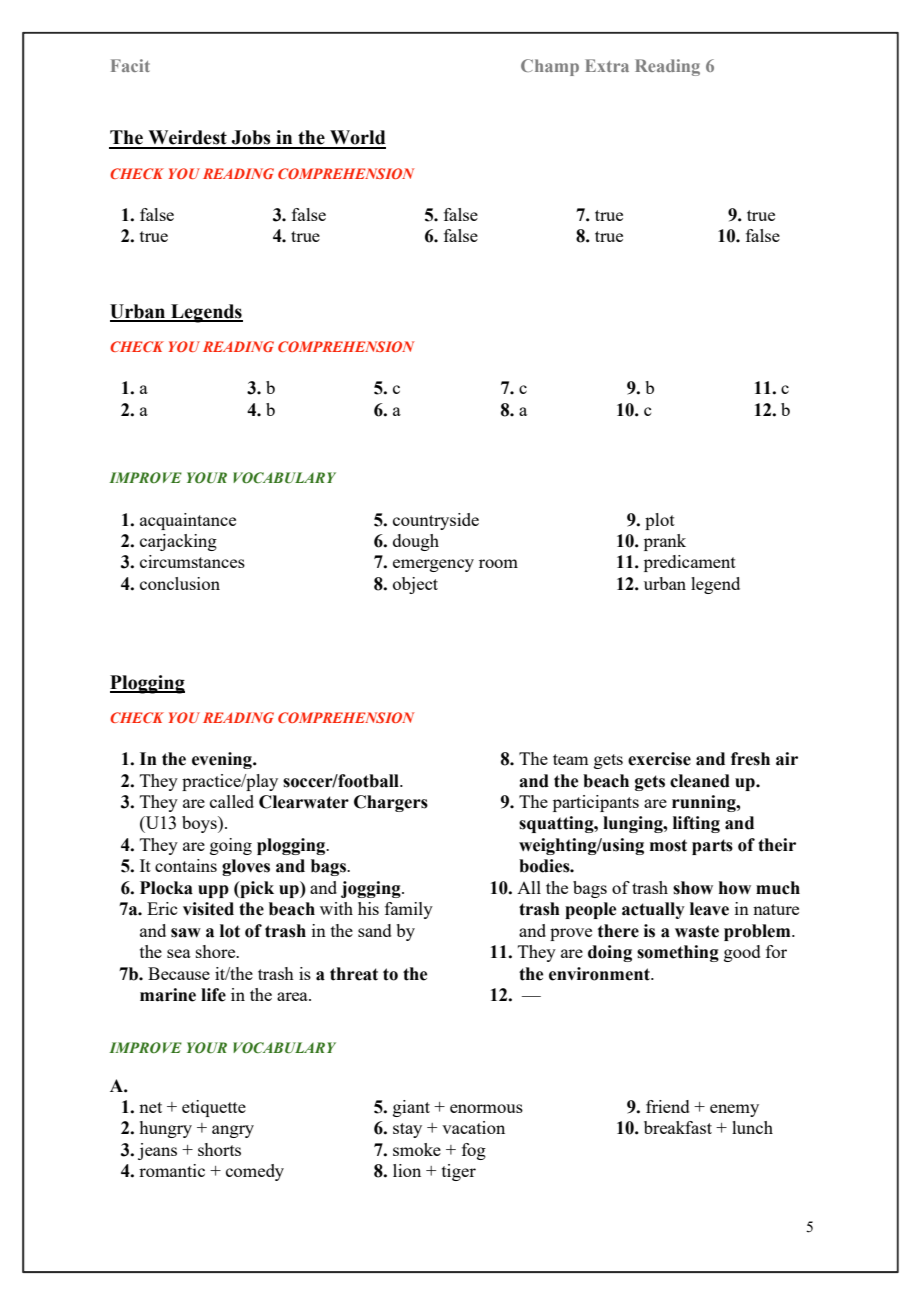  I want to click on conclusion, so click(180, 583).
